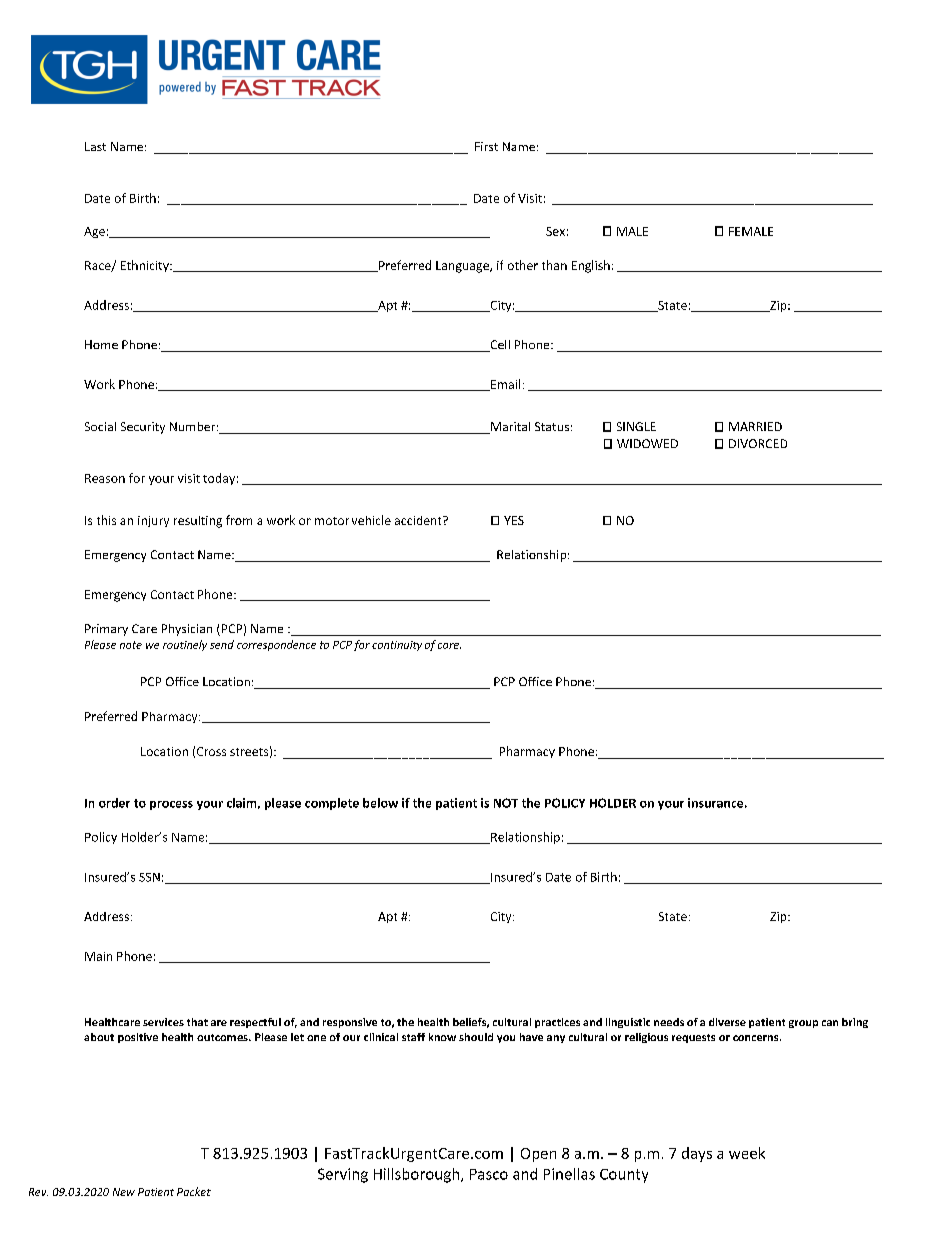 The image size is (952, 1233). Describe the element at coordinates (419, 520) in the screenshot. I see `accident` at that location.
